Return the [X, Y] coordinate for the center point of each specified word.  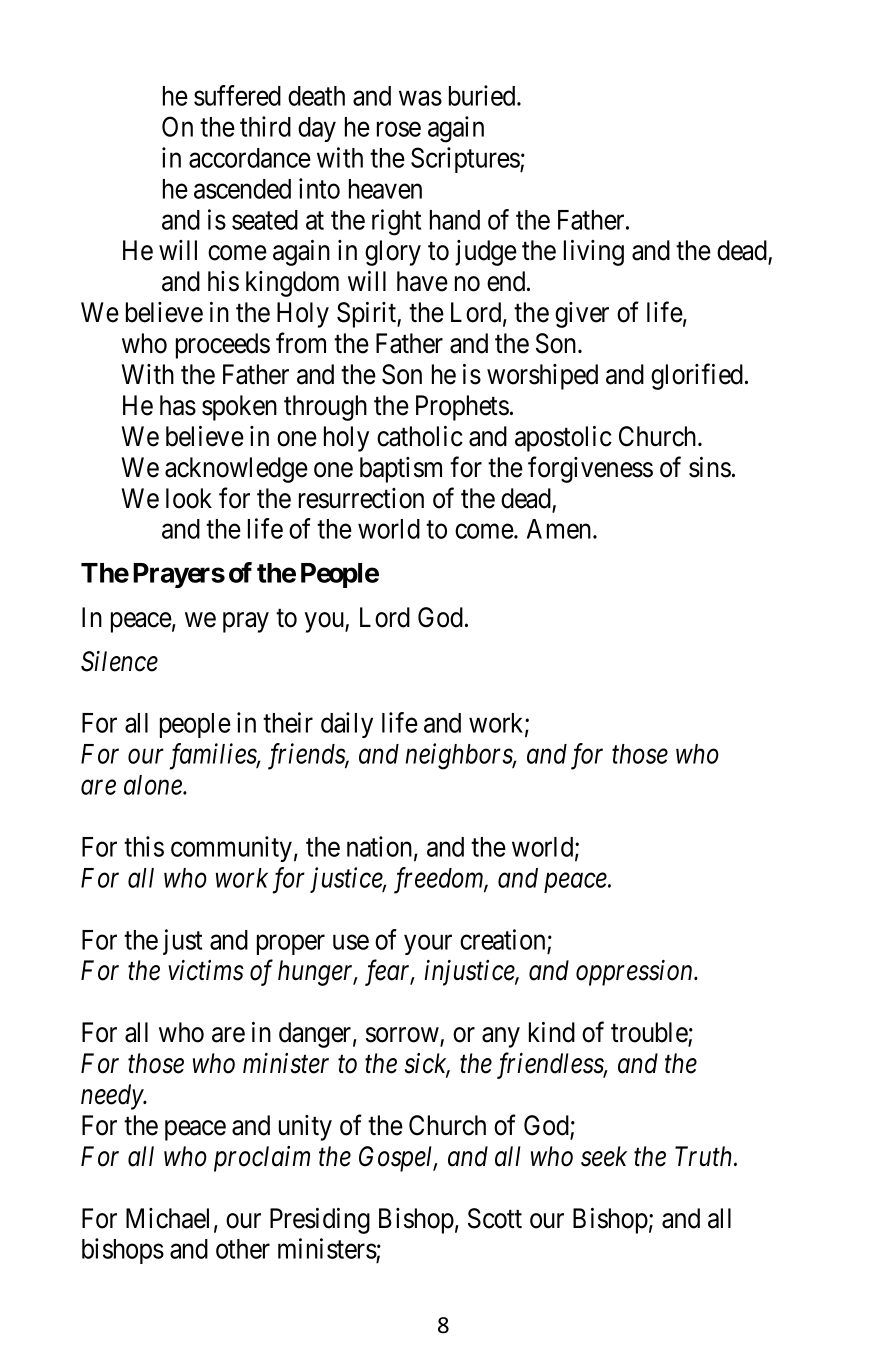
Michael [167, 1218]
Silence [119, 661]
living [594, 253]
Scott [495, 1218]
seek [604, 1156]
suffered [237, 95]
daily [347, 725]
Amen [560, 529]
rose [399, 129]
